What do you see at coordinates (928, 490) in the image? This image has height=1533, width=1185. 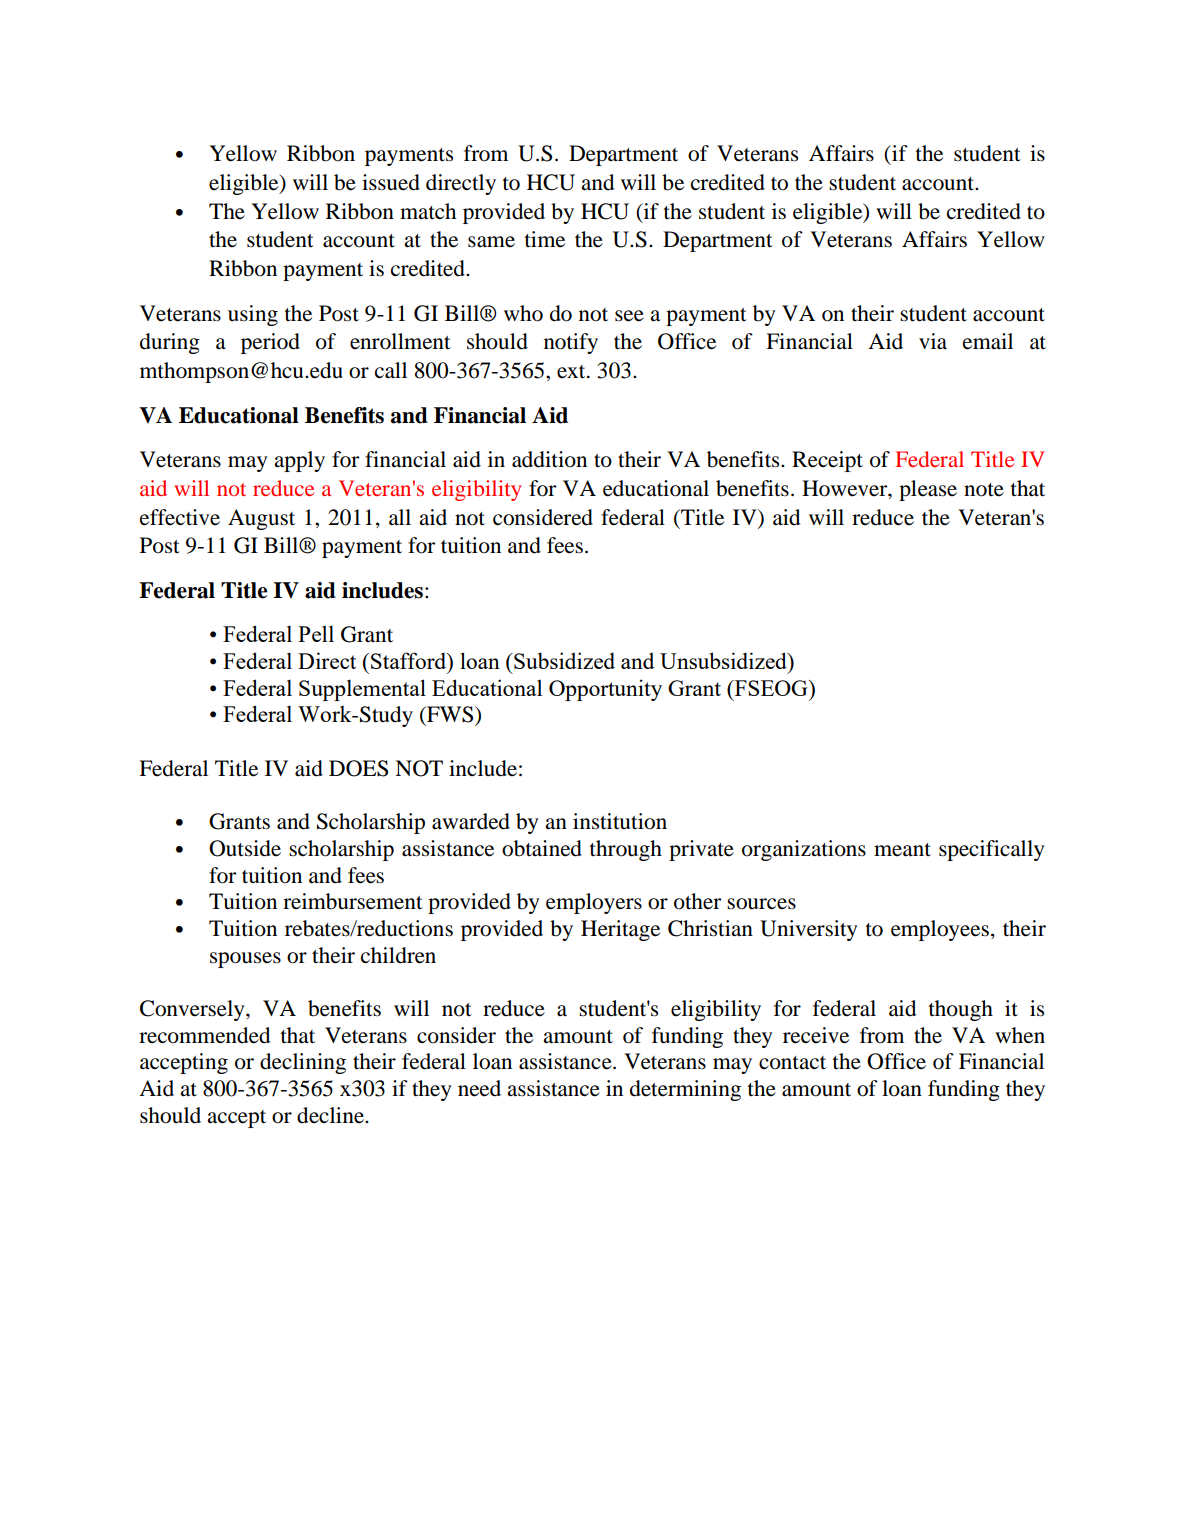 I see `please` at bounding box center [928, 490].
